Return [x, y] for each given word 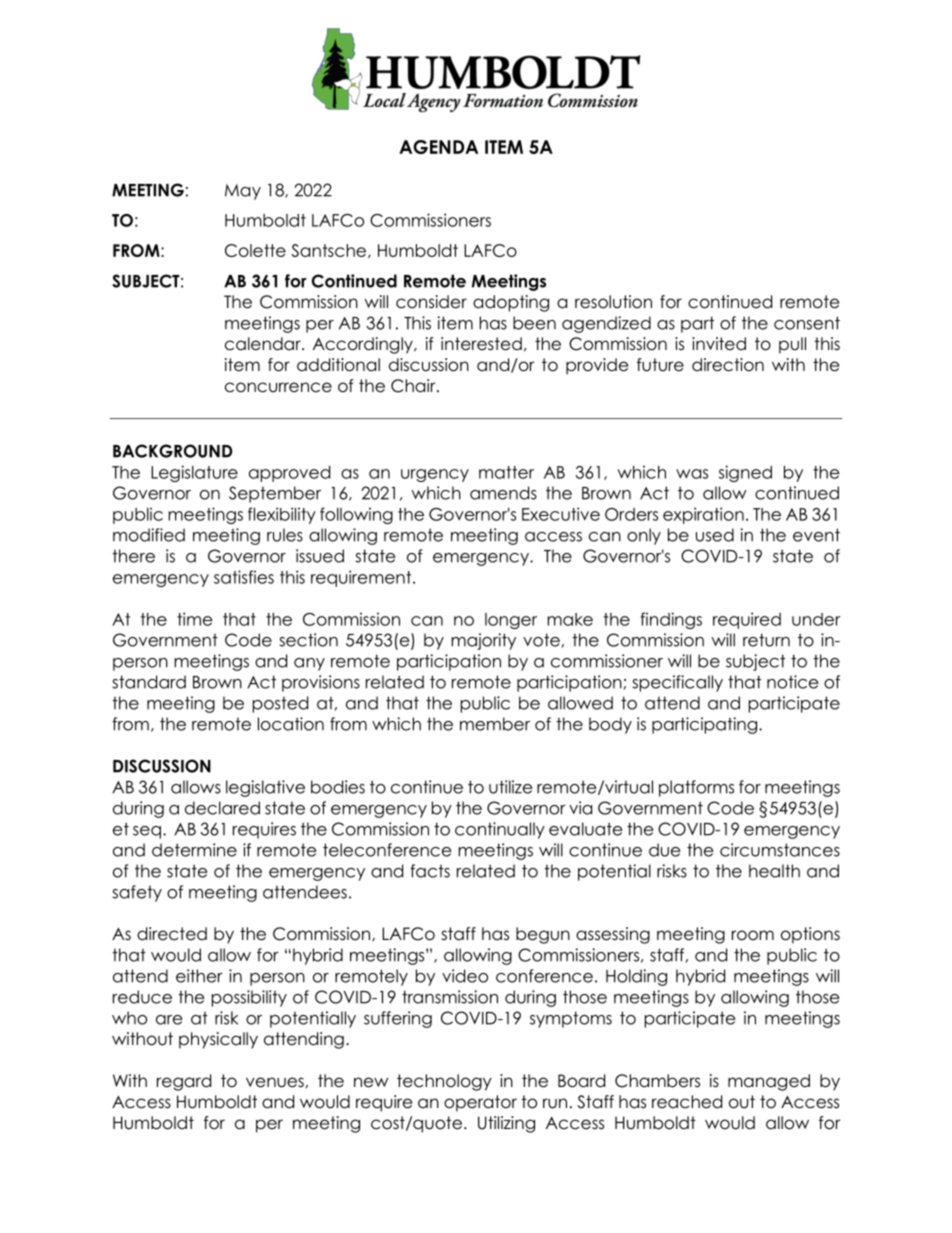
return [766, 640]
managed [769, 1082]
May [243, 192]
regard [184, 1082]
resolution [613, 302]
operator [480, 1103]
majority [483, 641]
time [195, 619]
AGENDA [438, 147]
